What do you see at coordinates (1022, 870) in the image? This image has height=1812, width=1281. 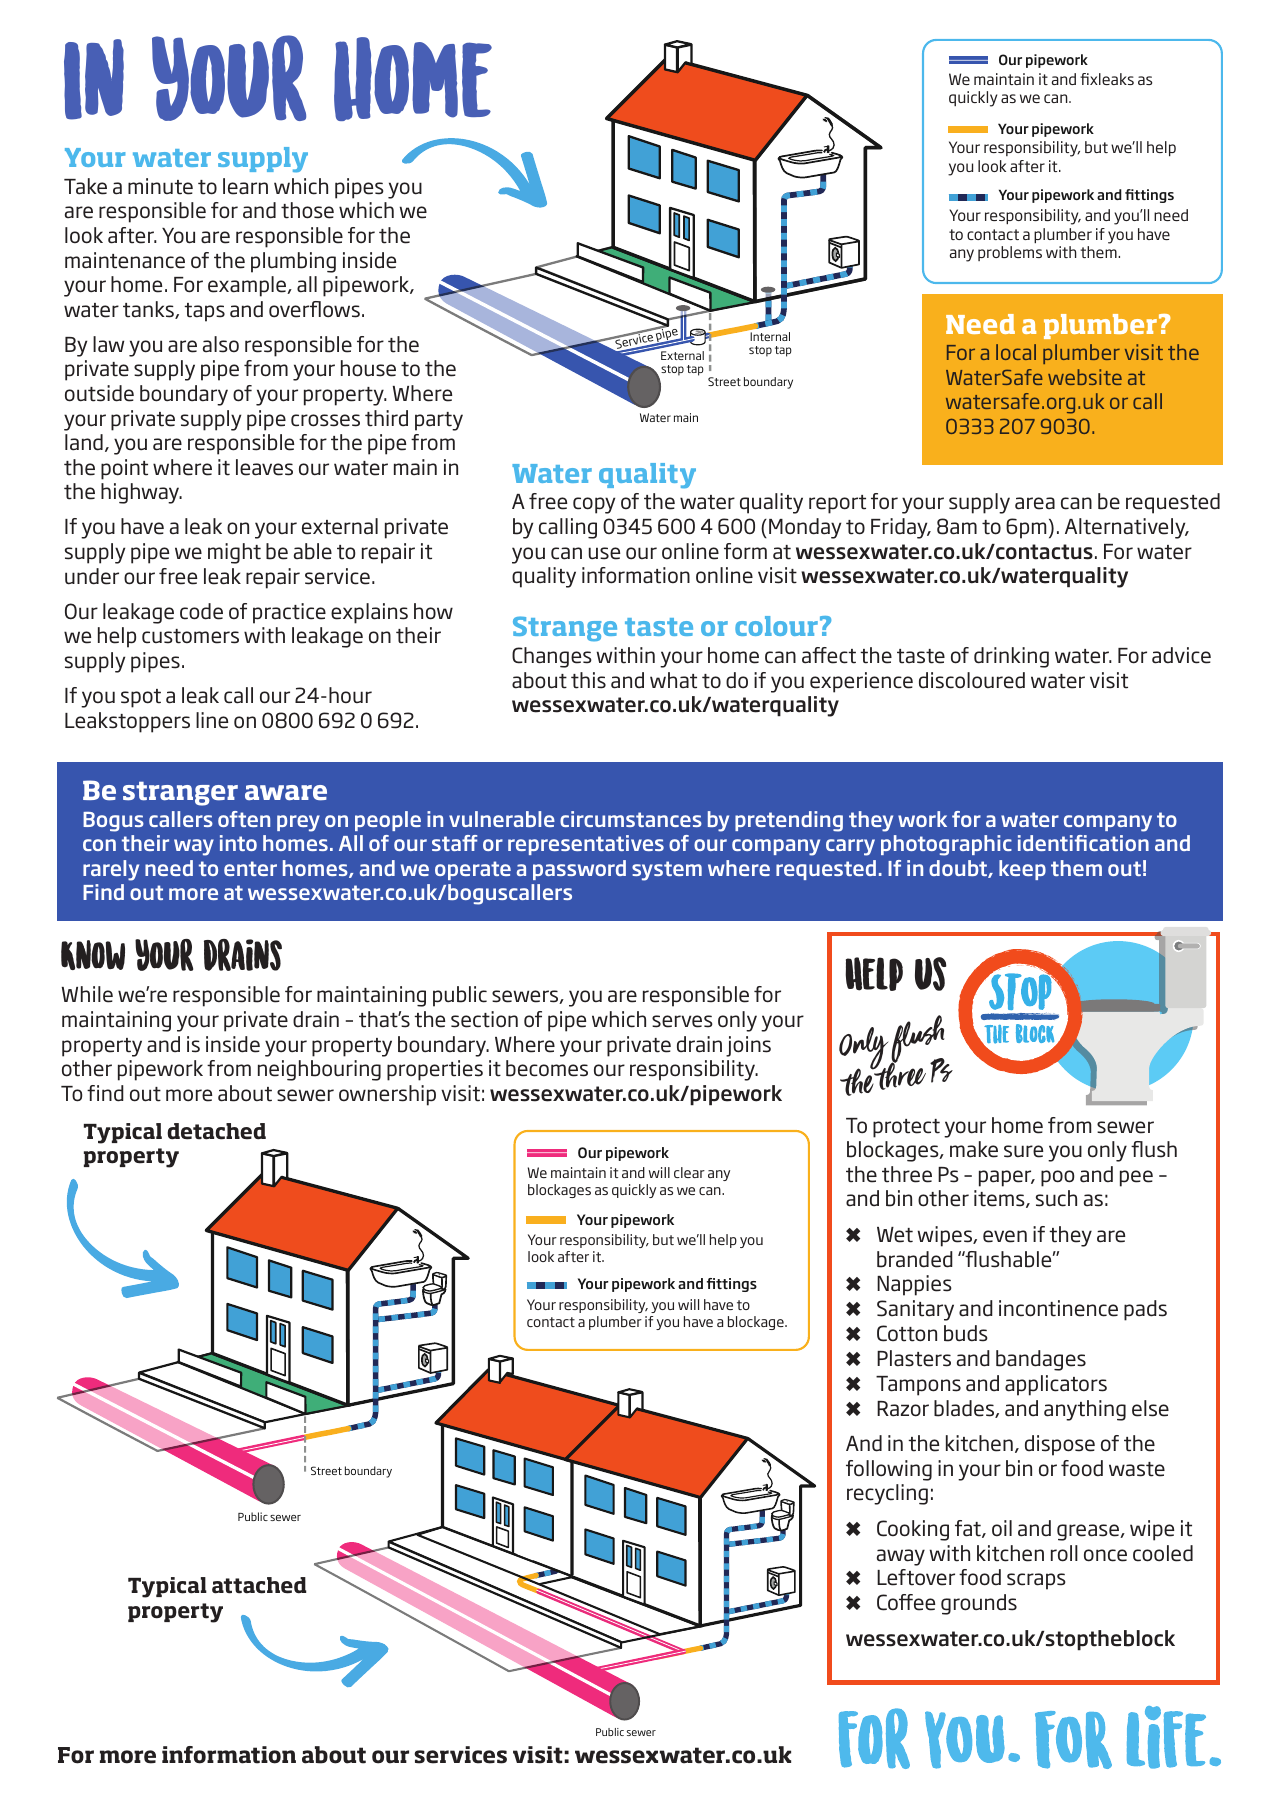 I see `keep` at bounding box center [1022, 870].
